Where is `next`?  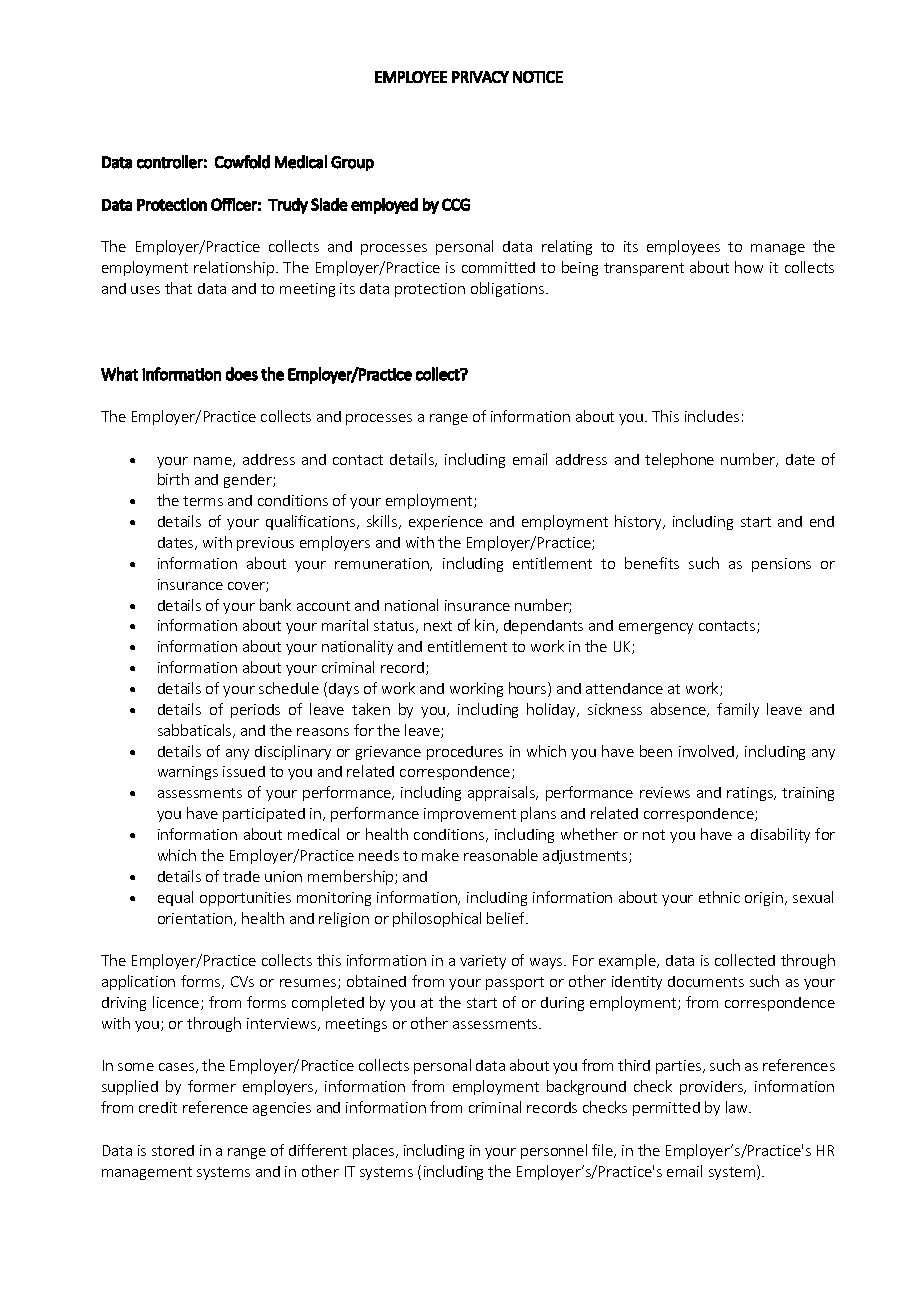
next is located at coordinates (438, 626).
